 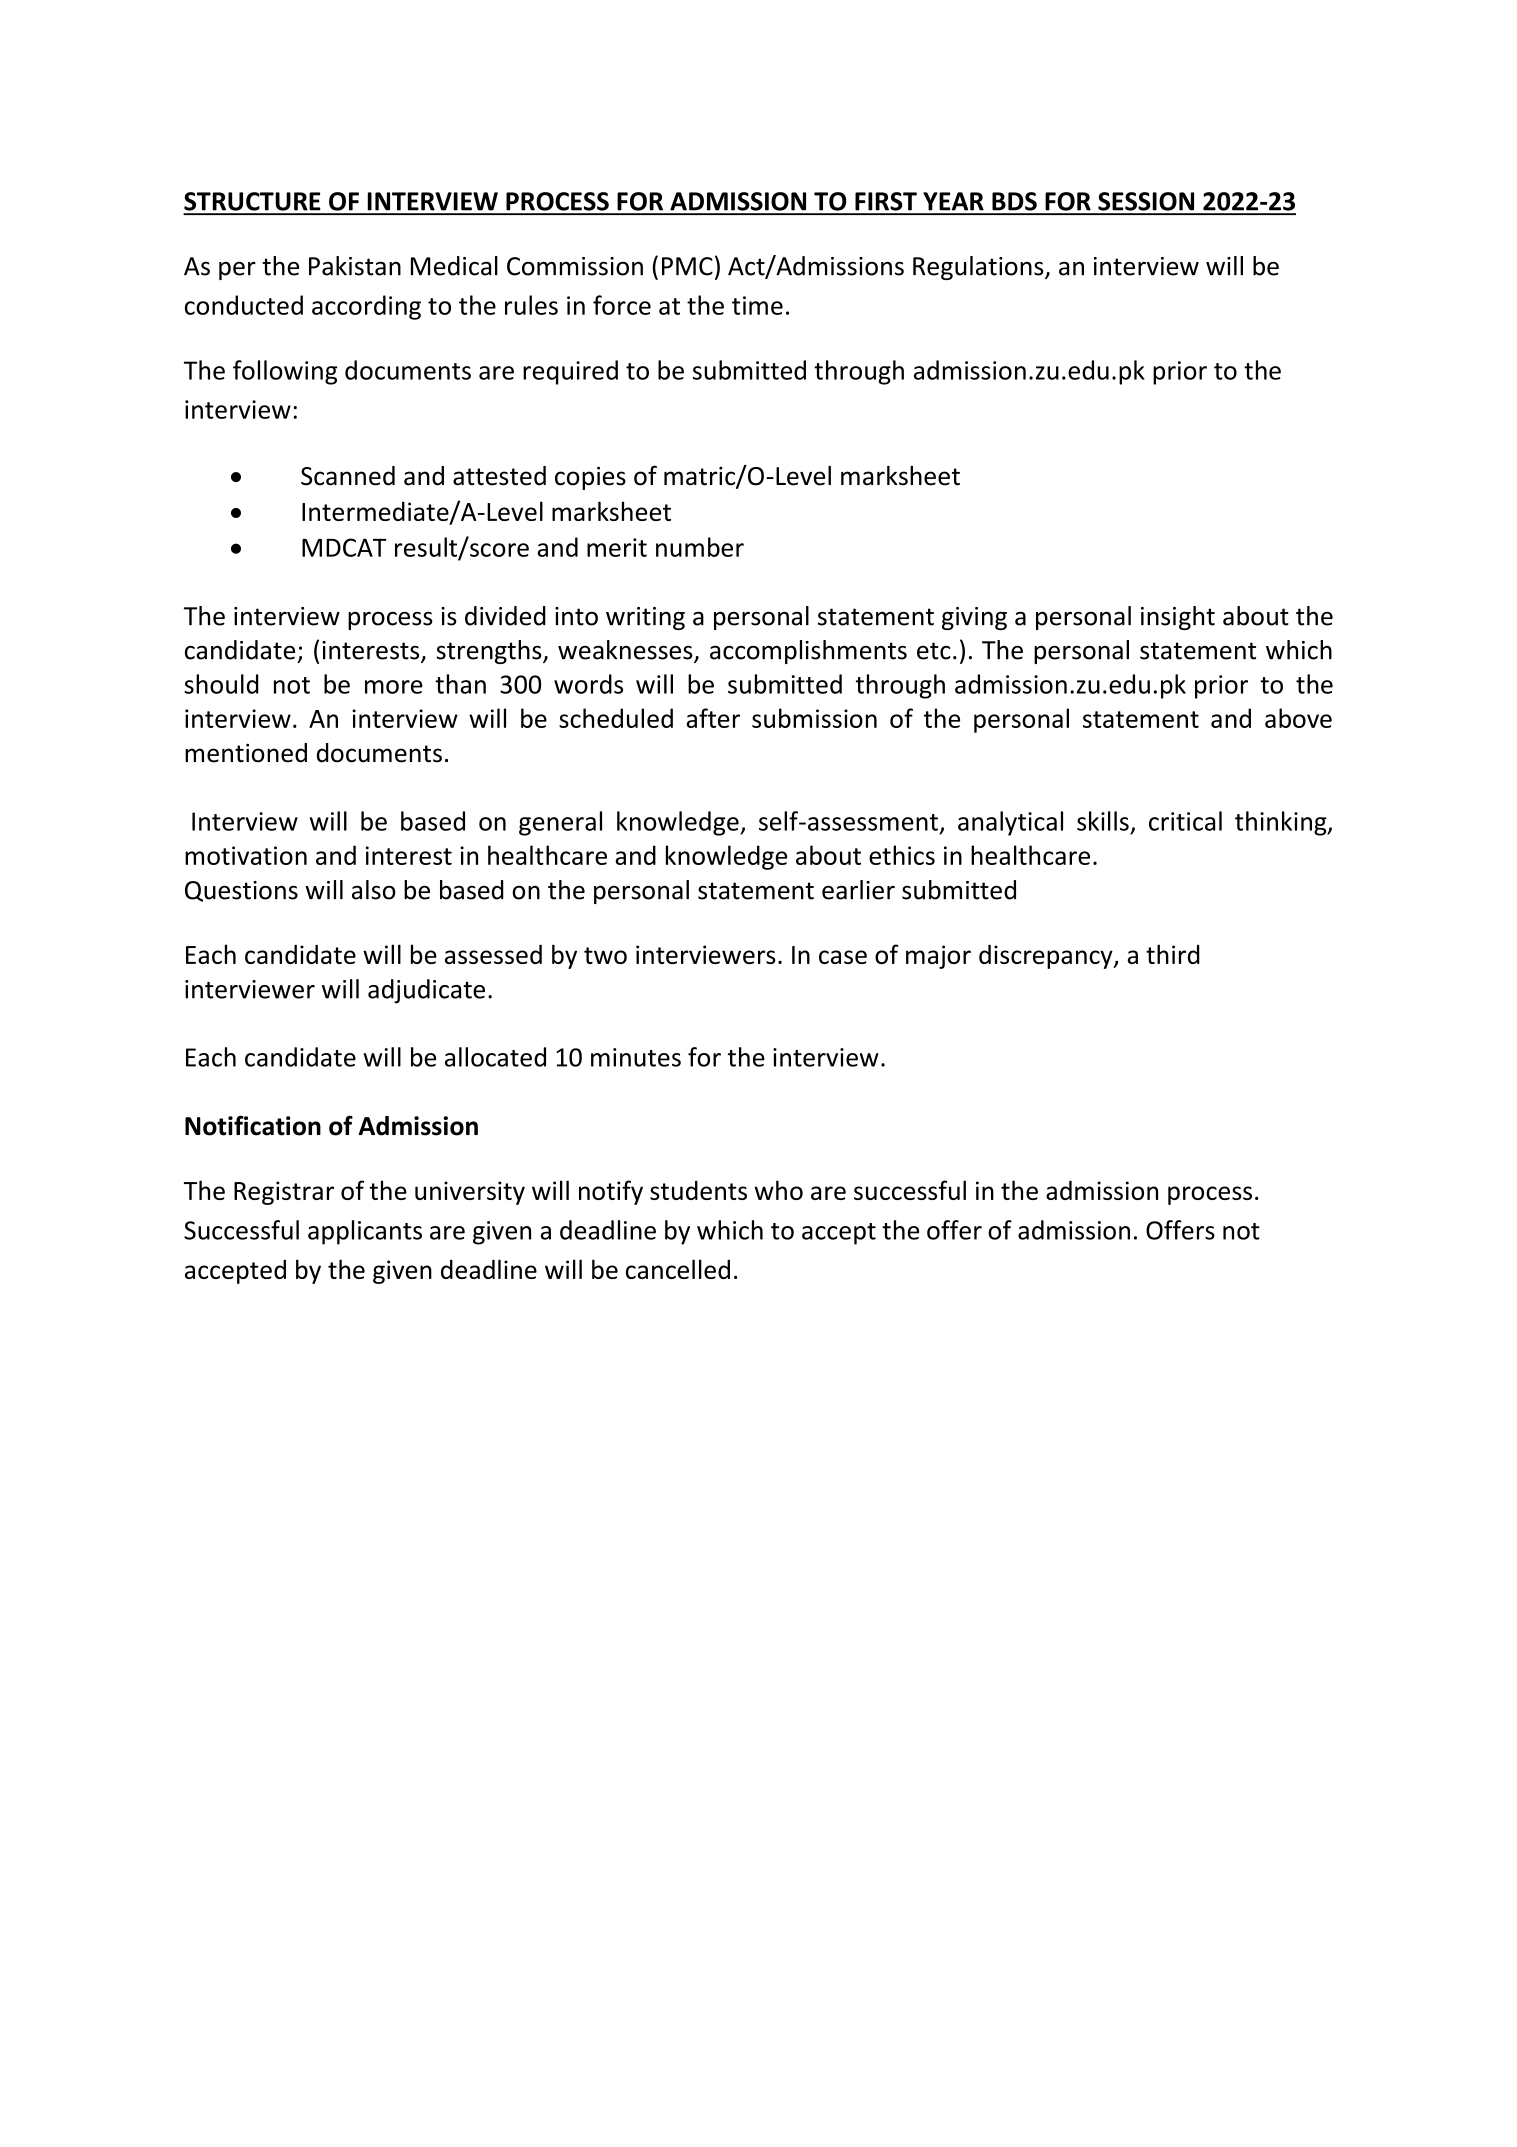 I want to click on Regulations, so click(x=979, y=268).
